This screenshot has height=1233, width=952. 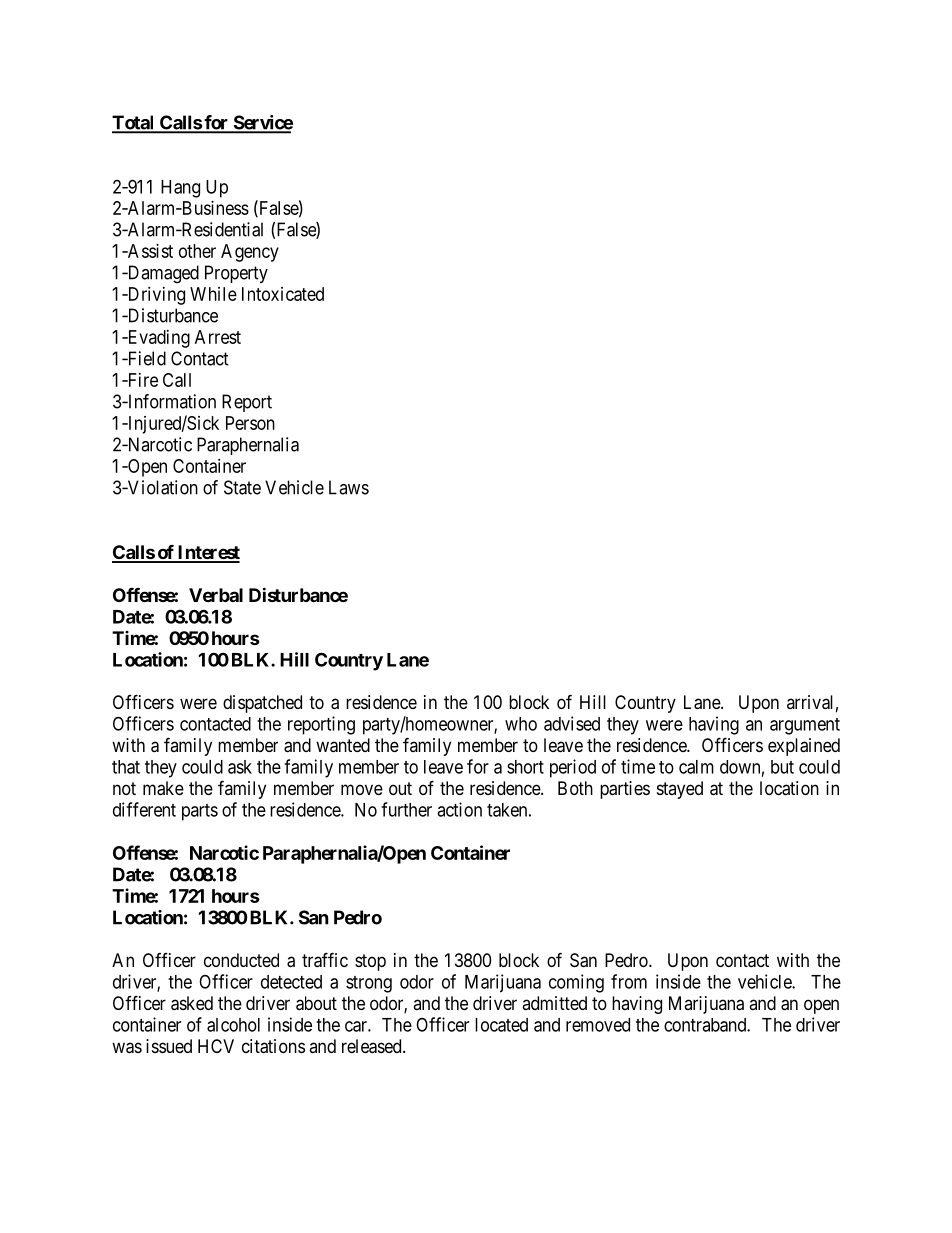 I want to click on Hang, so click(x=180, y=189).
